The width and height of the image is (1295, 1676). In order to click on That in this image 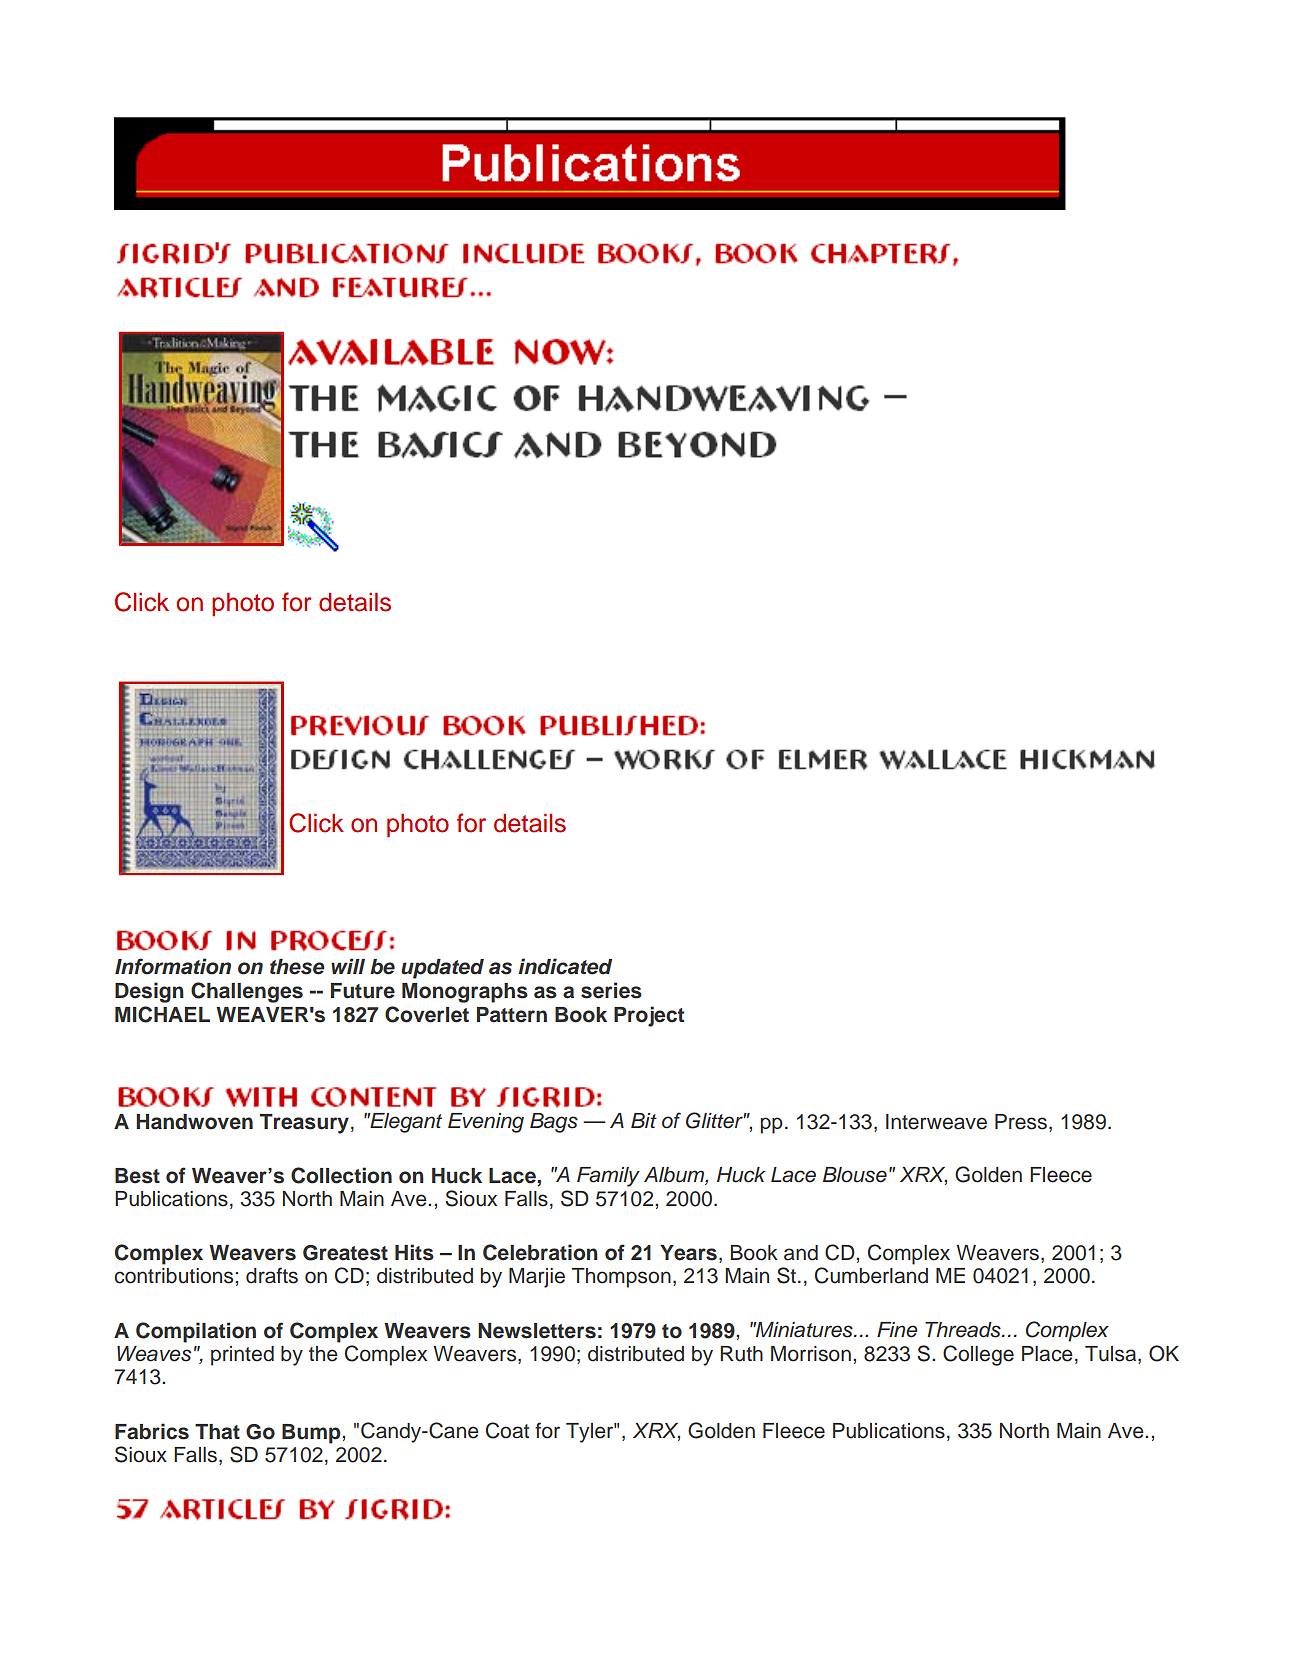, I will do `click(217, 1432)`.
